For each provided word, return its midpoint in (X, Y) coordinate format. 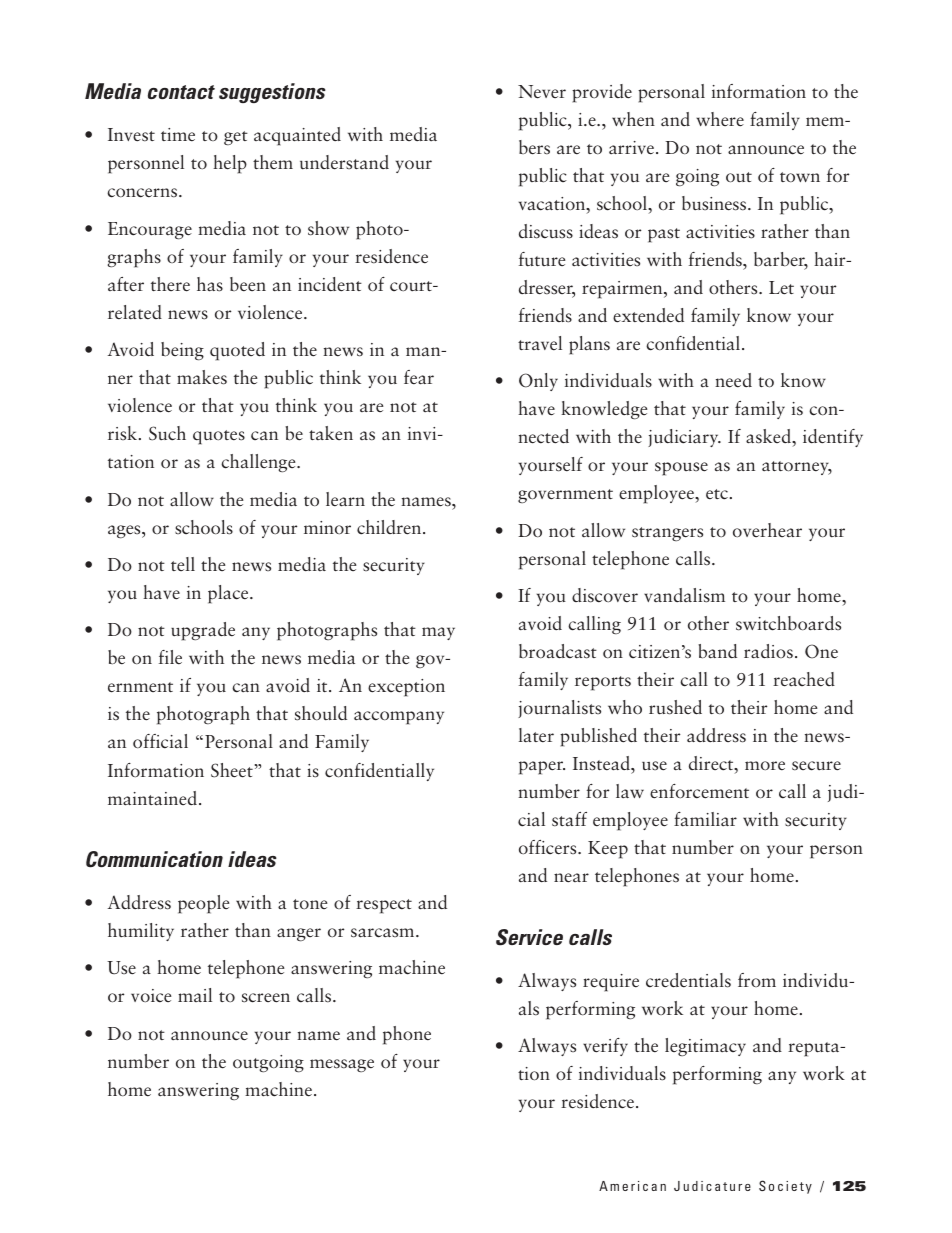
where (720, 119)
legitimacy (705, 1047)
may (438, 633)
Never (542, 92)
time (178, 134)
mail (195, 995)
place (229, 594)
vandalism (684, 595)
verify (605, 1047)
